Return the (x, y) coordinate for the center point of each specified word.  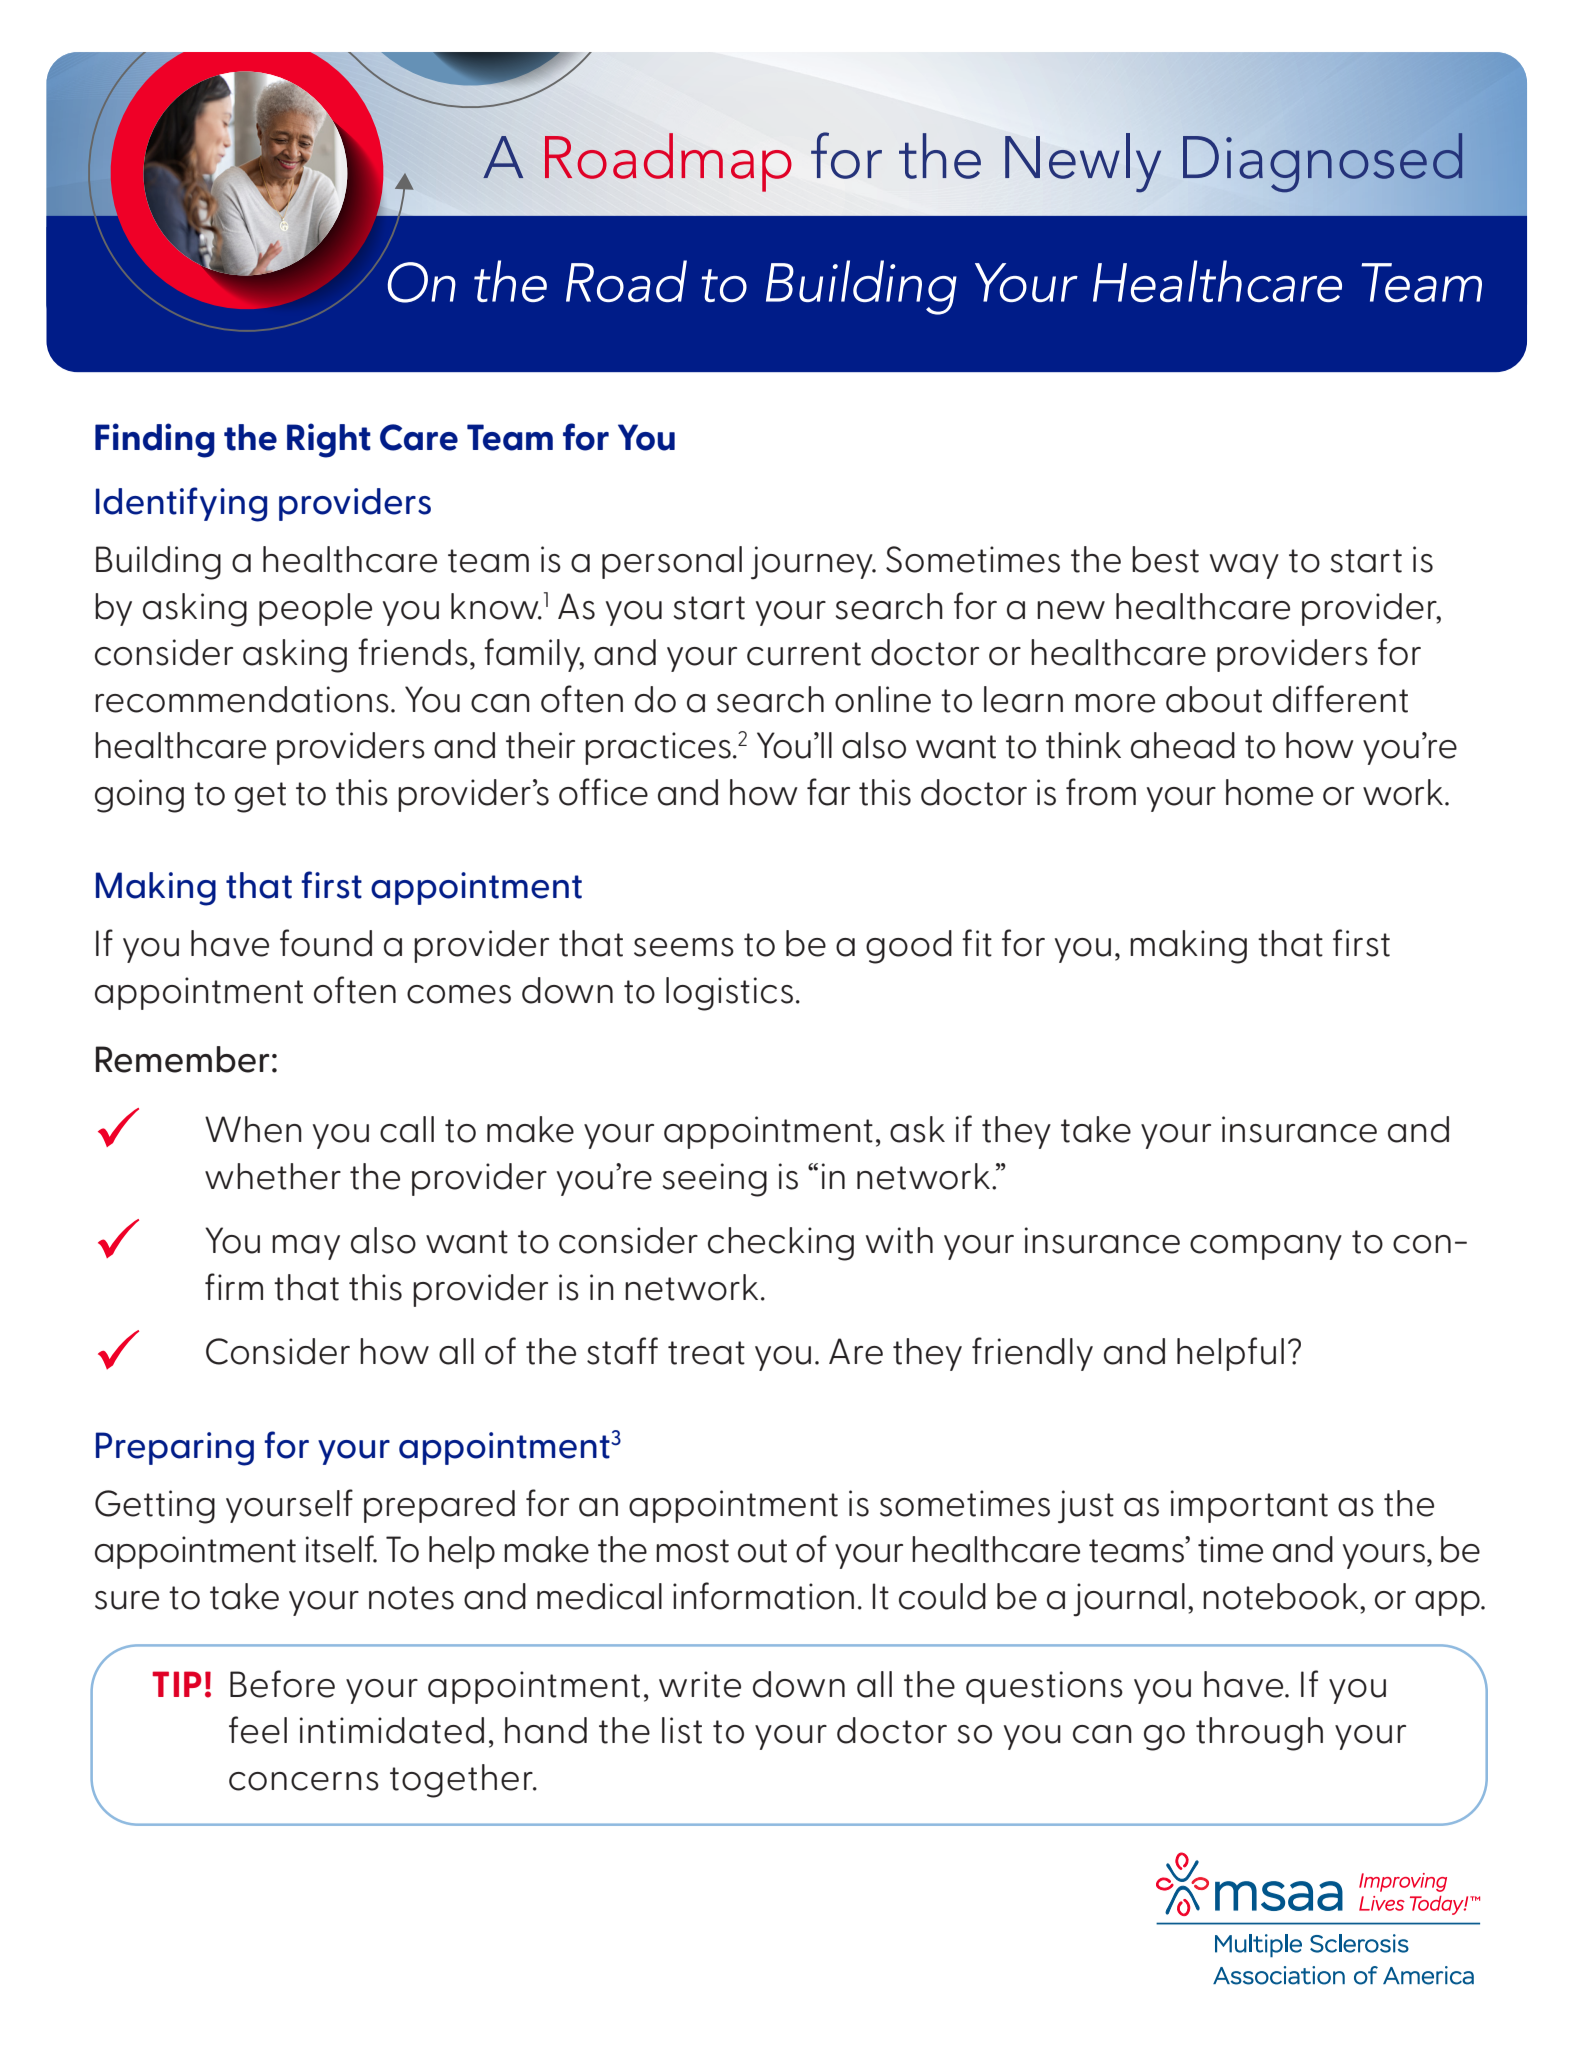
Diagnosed (1323, 162)
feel (258, 1730)
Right (329, 440)
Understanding (940, 287)
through (1259, 1734)
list (682, 1730)
